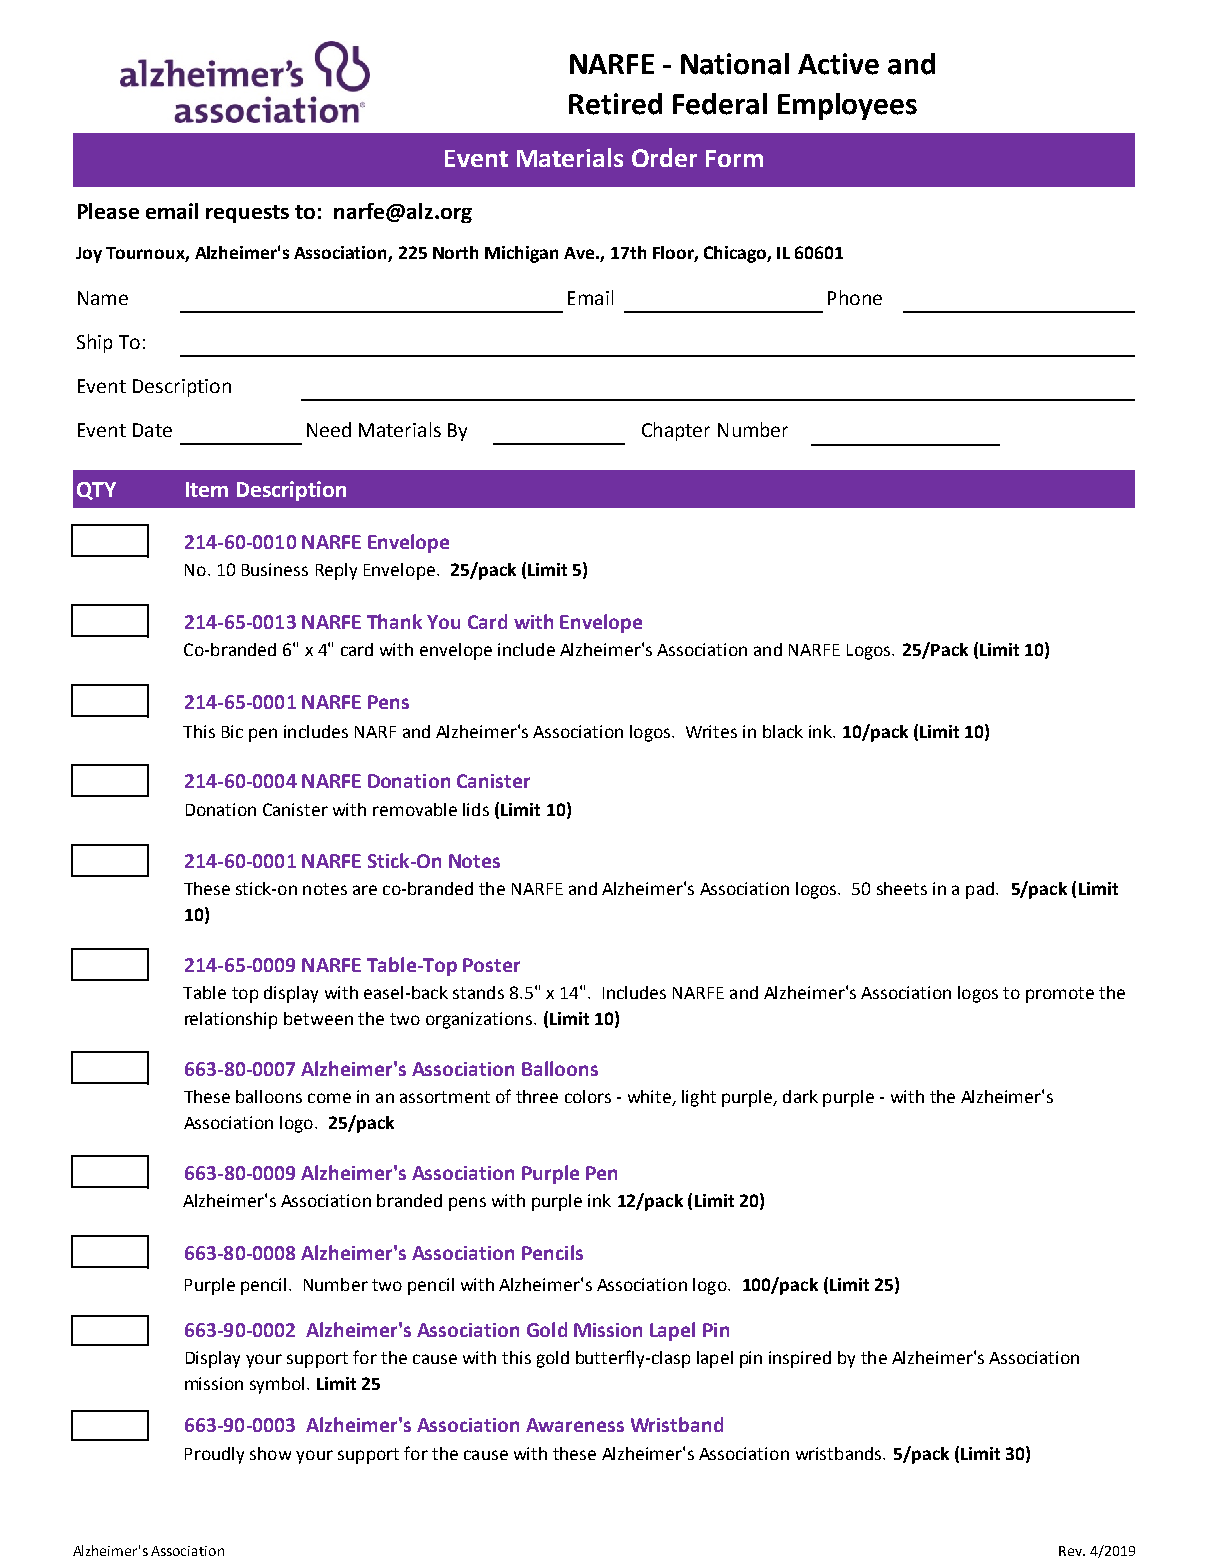  Describe the element at coordinates (615, 104) in the document. I see `Retired` at that location.
